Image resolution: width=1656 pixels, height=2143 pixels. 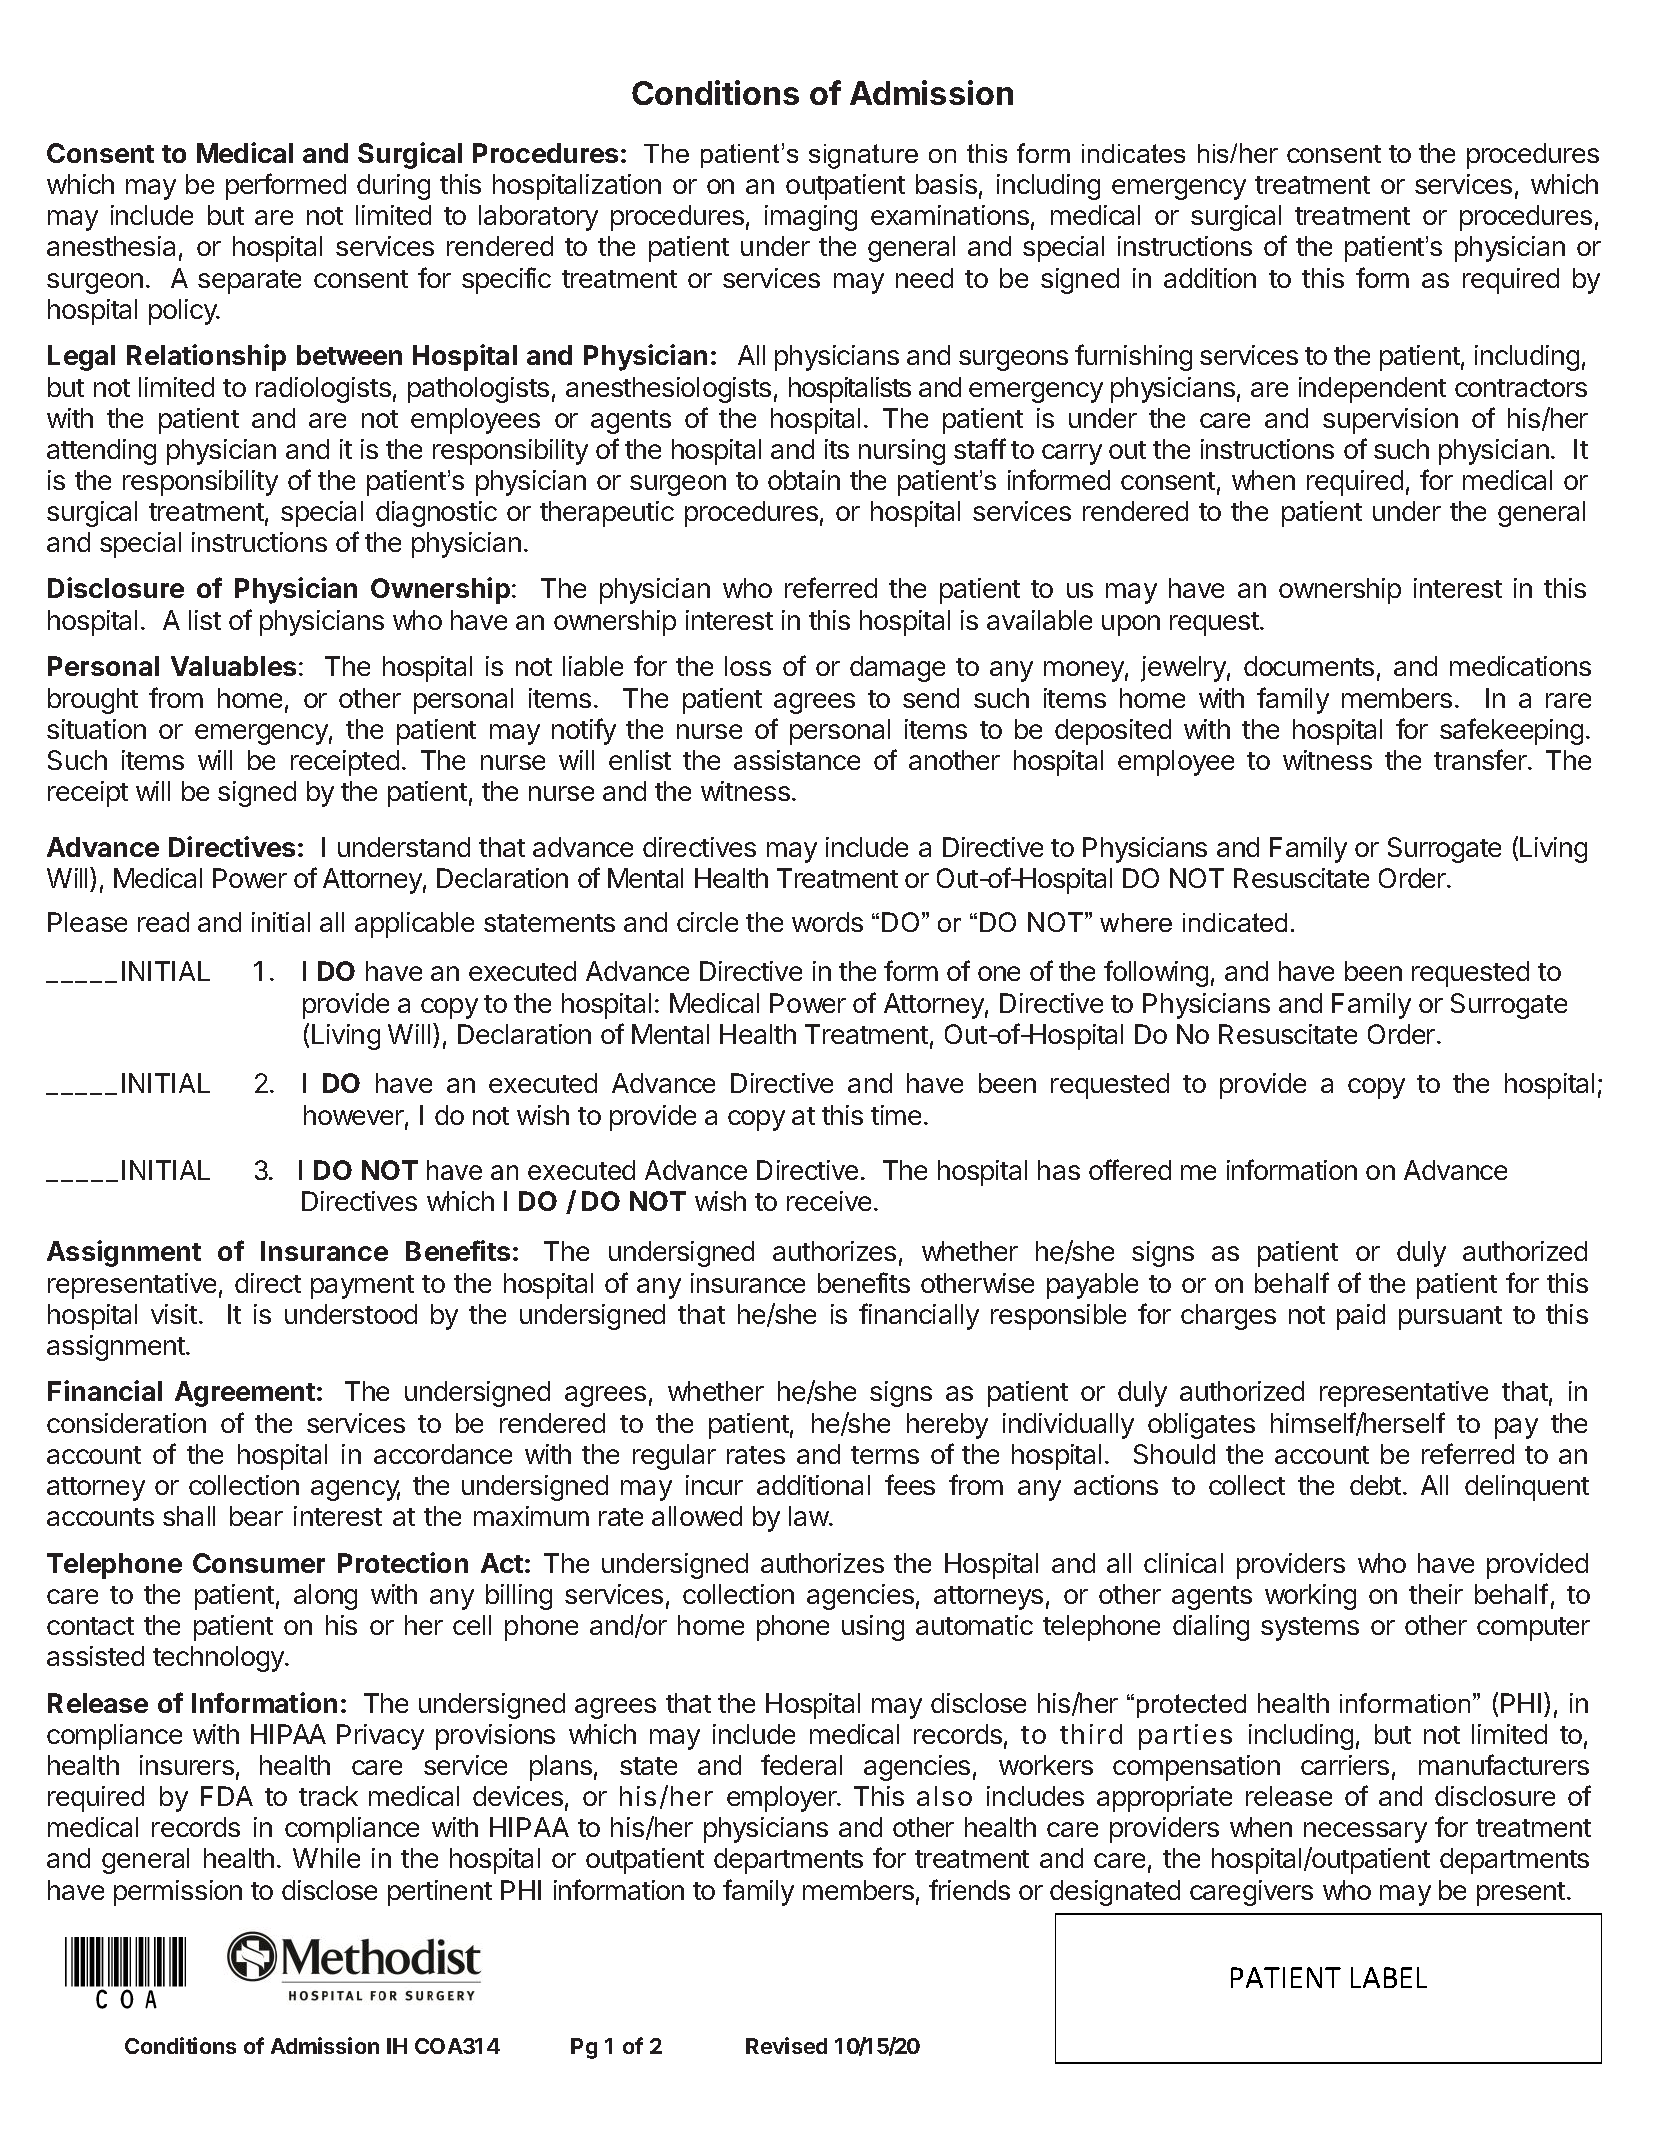 I want to click on Revised, so click(x=786, y=2045).
